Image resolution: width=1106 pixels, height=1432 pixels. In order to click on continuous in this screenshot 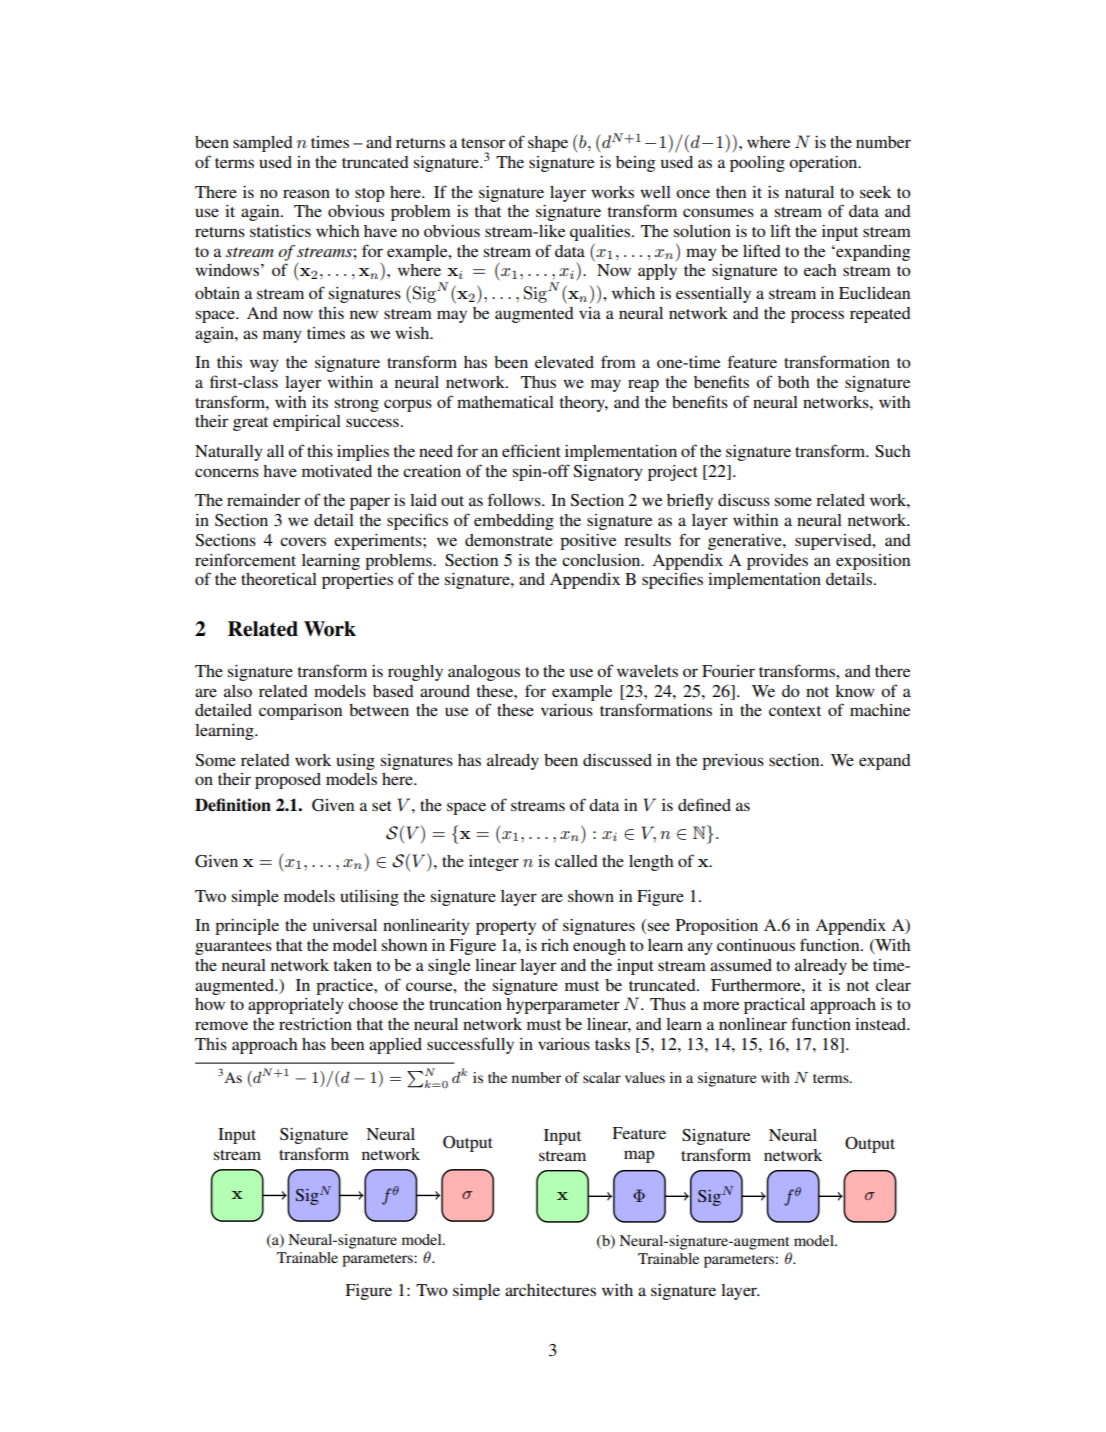, I will do `click(756, 945)`.
